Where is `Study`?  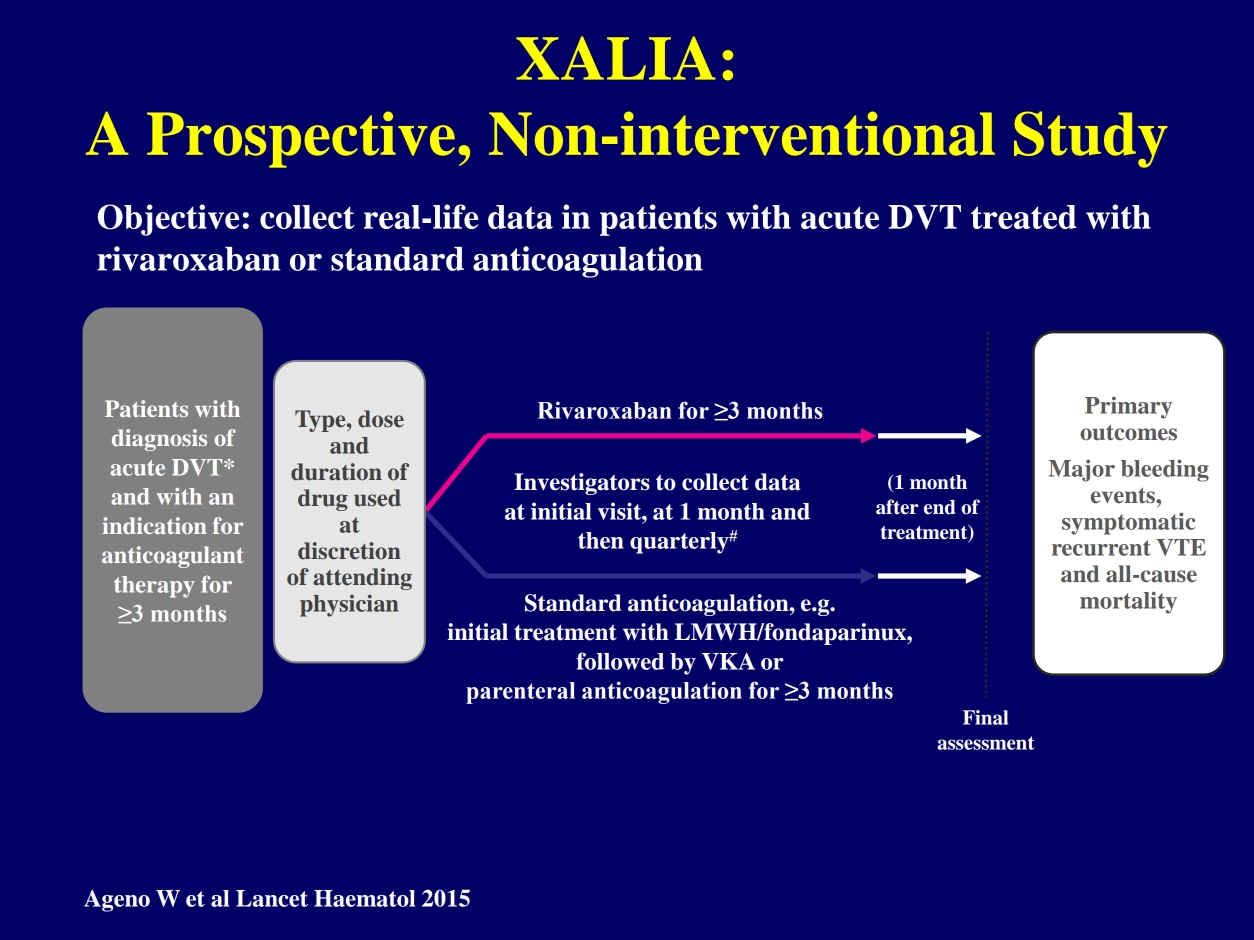 Study is located at coordinates (1090, 139).
